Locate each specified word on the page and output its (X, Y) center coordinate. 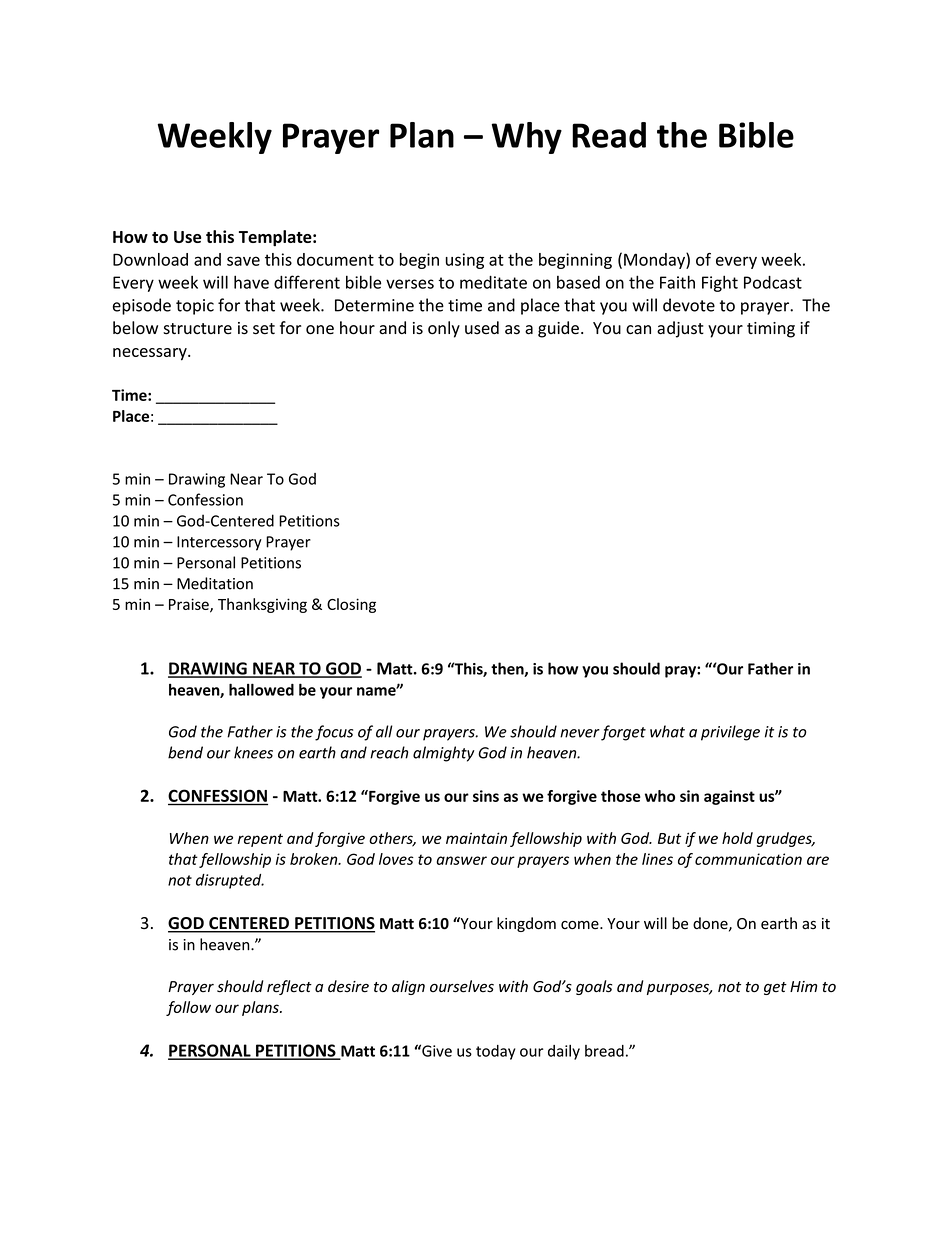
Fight (720, 283)
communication (748, 859)
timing (771, 330)
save (243, 261)
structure (197, 329)
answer (461, 860)
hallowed (261, 689)
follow (188, 1008)
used (482, 328)
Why (527, 138)
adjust (680, 329)
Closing (351, 605)
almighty (444, 754)
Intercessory (219, 543)
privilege (730, 733)
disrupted (230, 881)
